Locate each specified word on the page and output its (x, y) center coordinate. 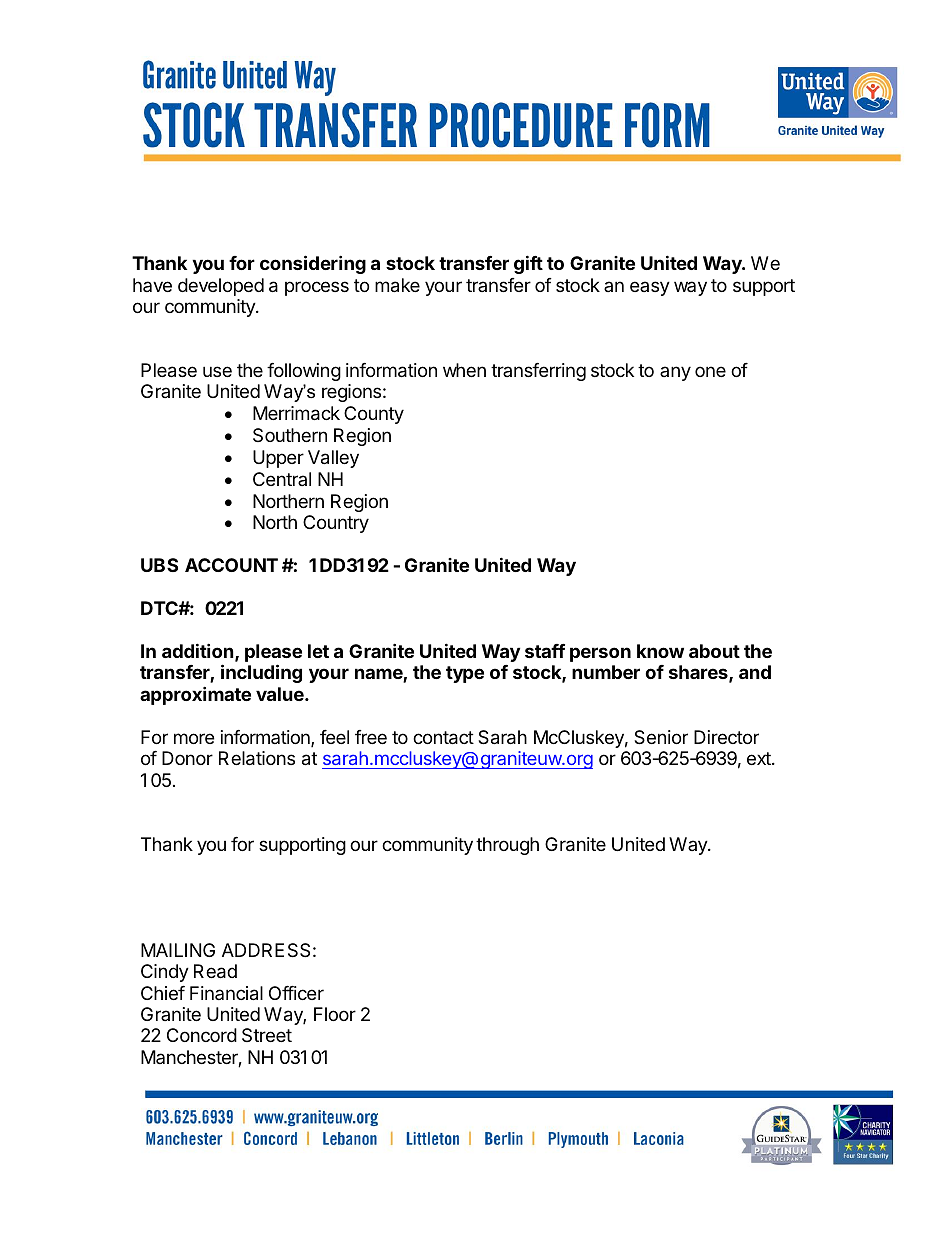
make (397, 285)
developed (221, 287)
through (507, 846)
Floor (335, 1014)
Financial (226, 993)
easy (650, 288)
